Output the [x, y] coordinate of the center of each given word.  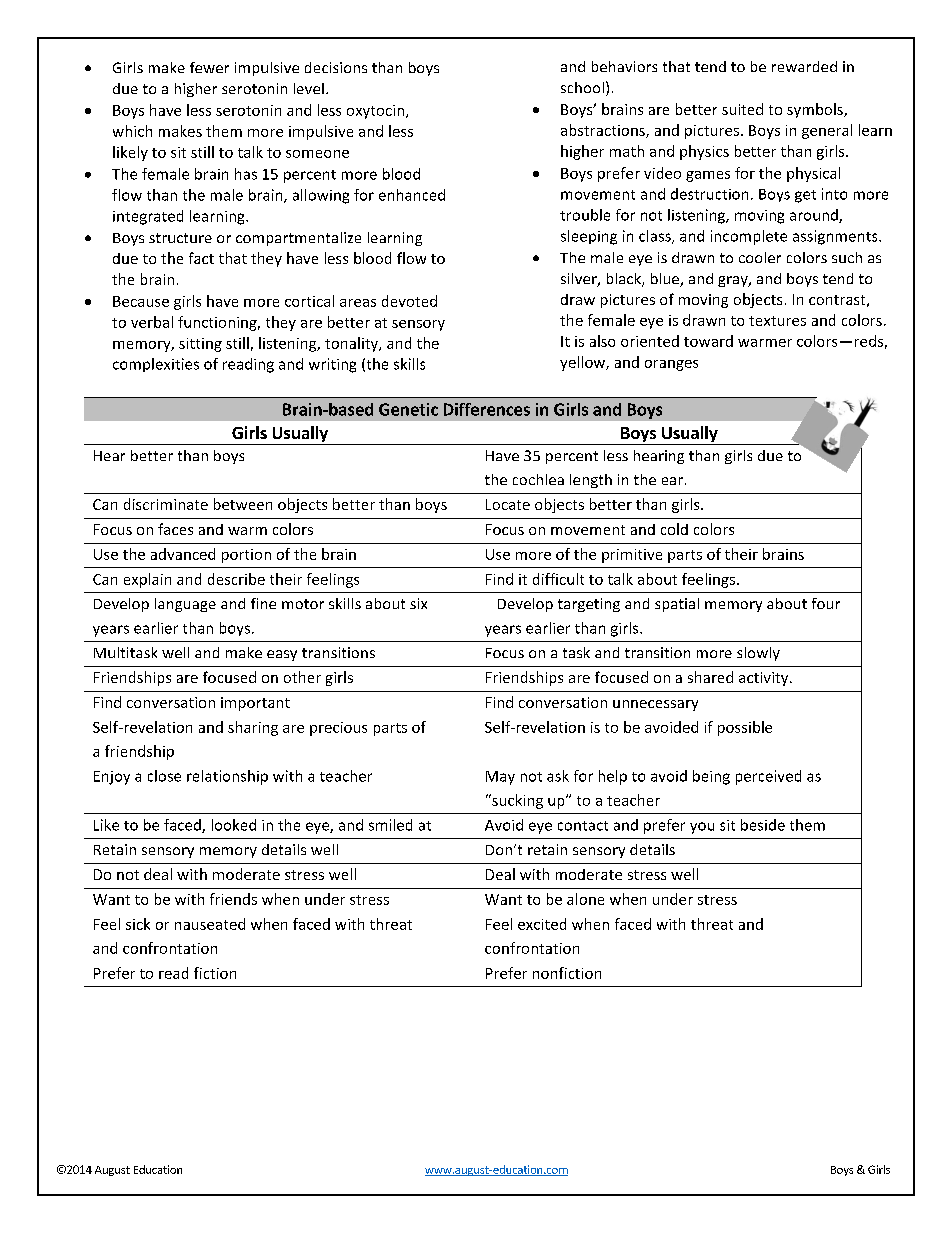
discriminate [166, 504]
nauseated [210, 924]
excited [542, 924]
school [582, 87]
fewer [209, 67]
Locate [508, 504]
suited [742, 109]
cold [674, 529]
